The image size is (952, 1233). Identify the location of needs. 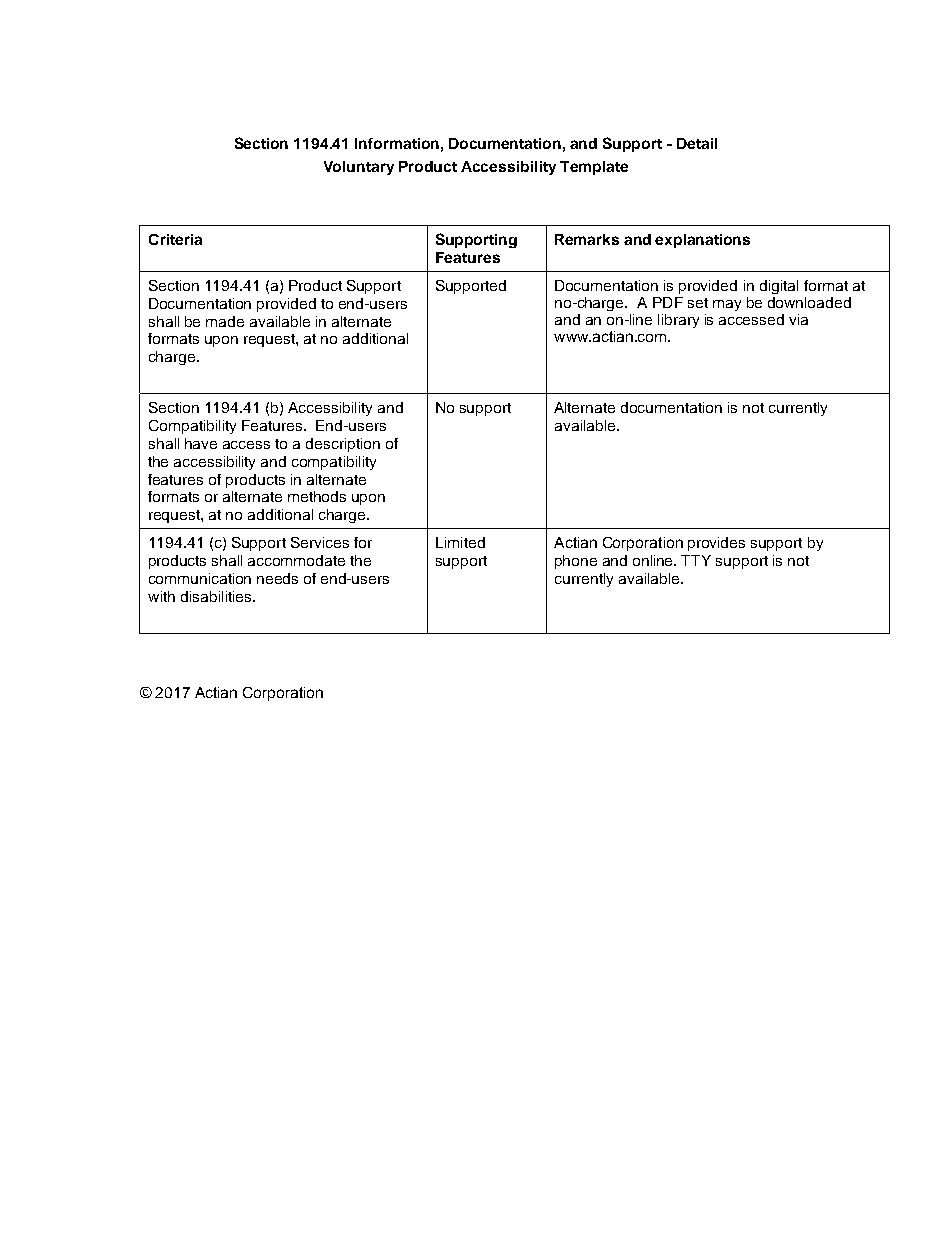
(277, 578).
